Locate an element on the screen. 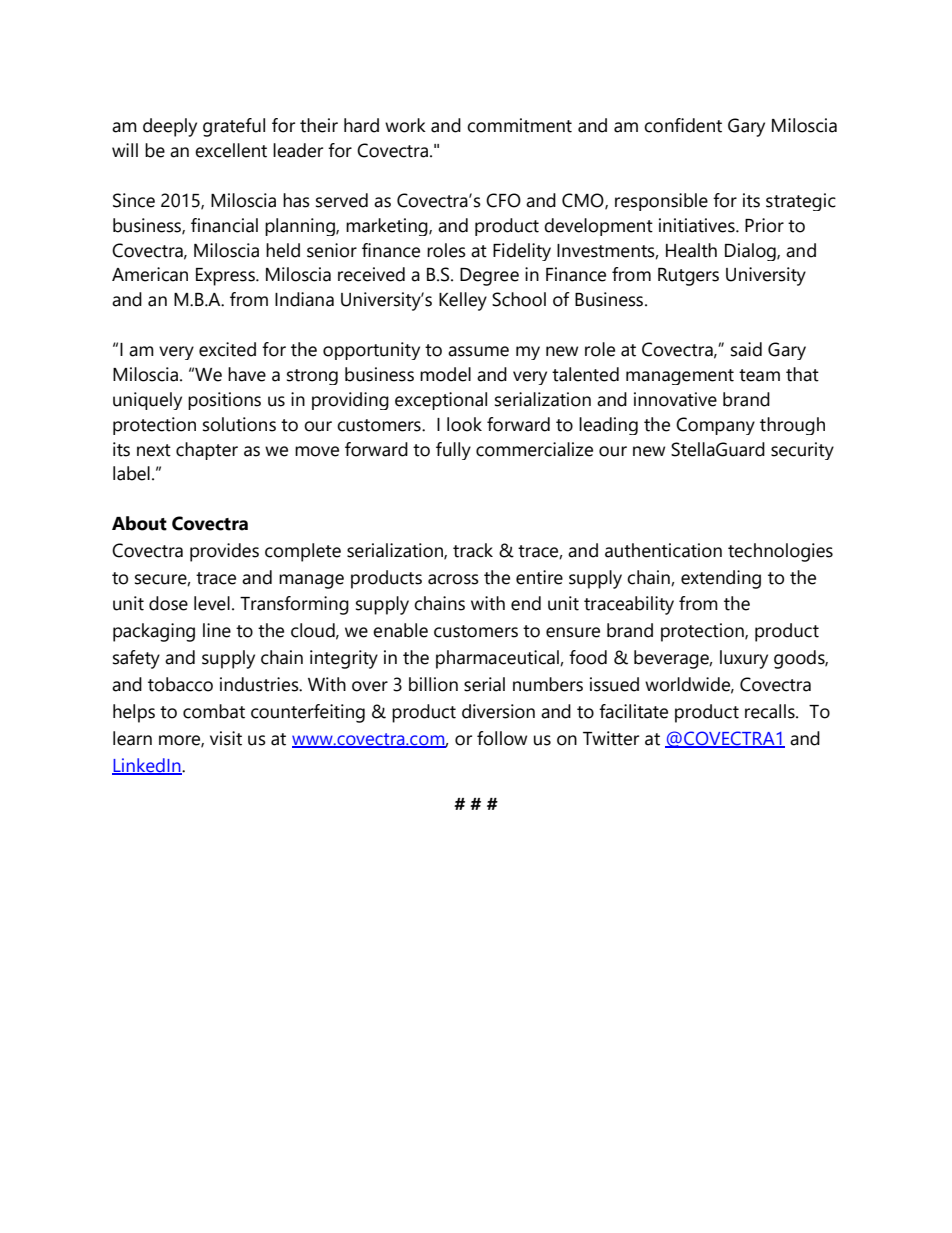 The width and height of the screenshot is (952, 1233). recalls is located at coordinates (771, 711).
